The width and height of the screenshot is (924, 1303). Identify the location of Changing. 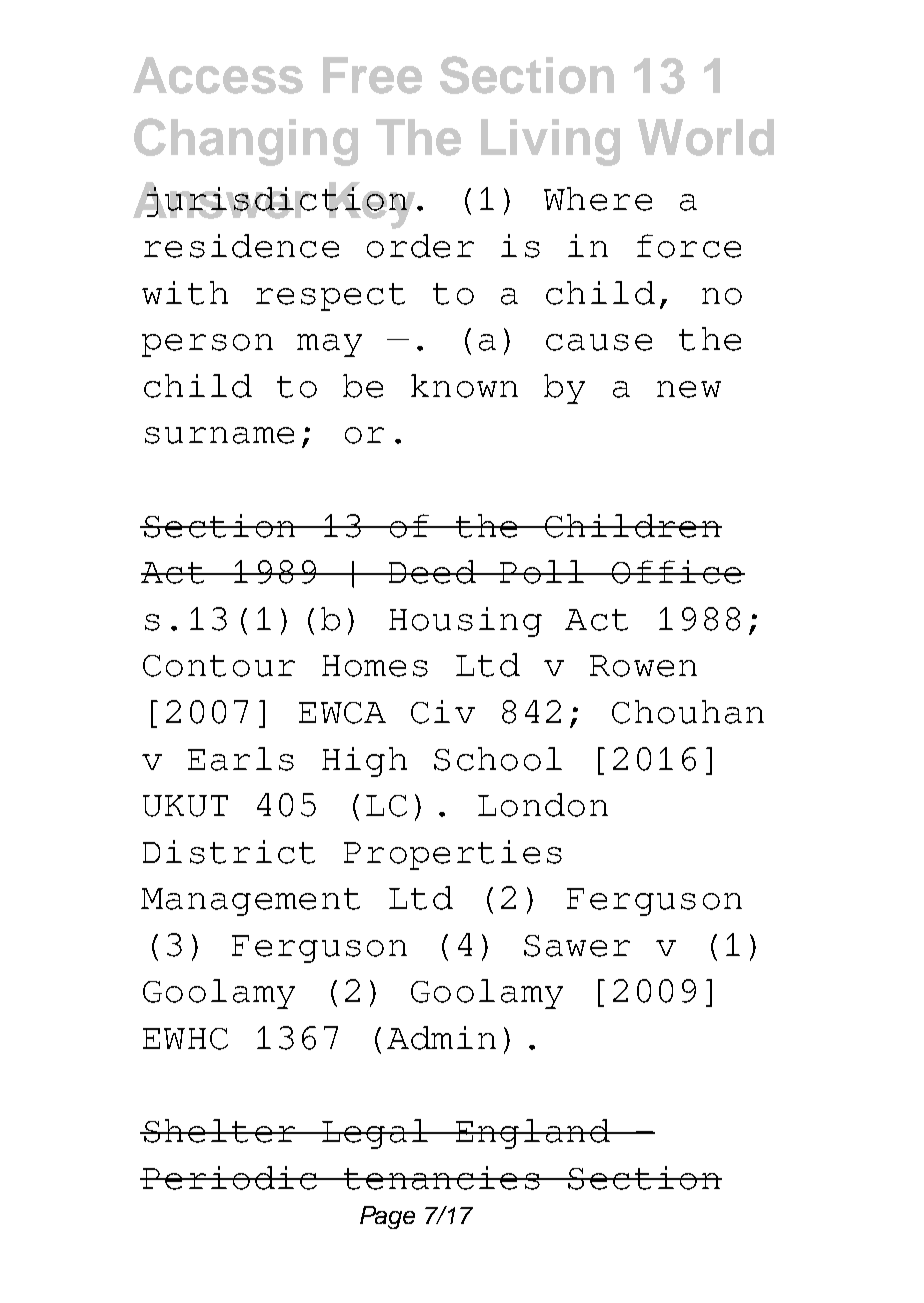
(246, 142).
